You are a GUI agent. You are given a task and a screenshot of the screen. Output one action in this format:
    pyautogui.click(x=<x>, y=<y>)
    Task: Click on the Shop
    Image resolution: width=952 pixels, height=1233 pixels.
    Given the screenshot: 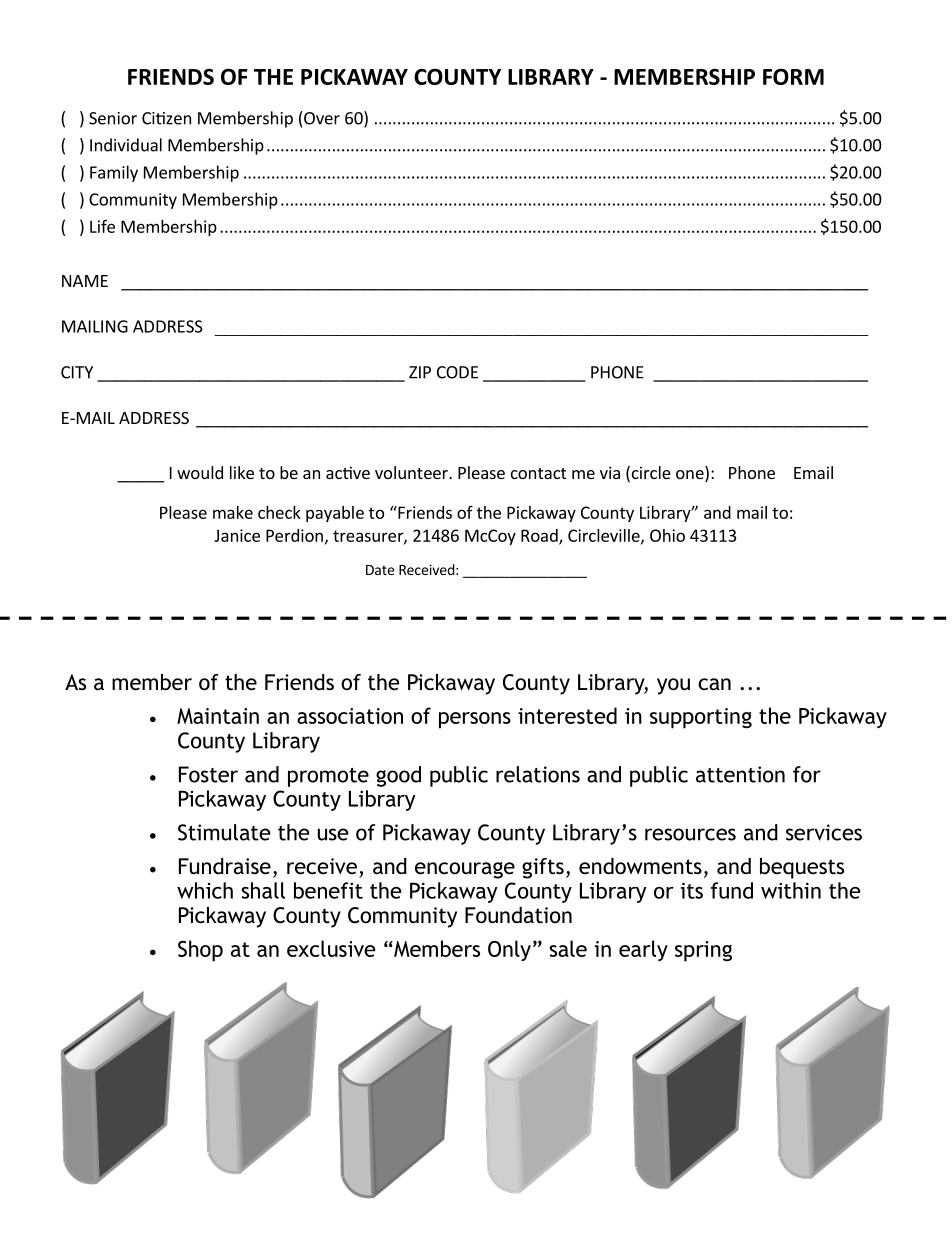 What is the action you would take?
    pyautogui.click(x=200, y=951)
